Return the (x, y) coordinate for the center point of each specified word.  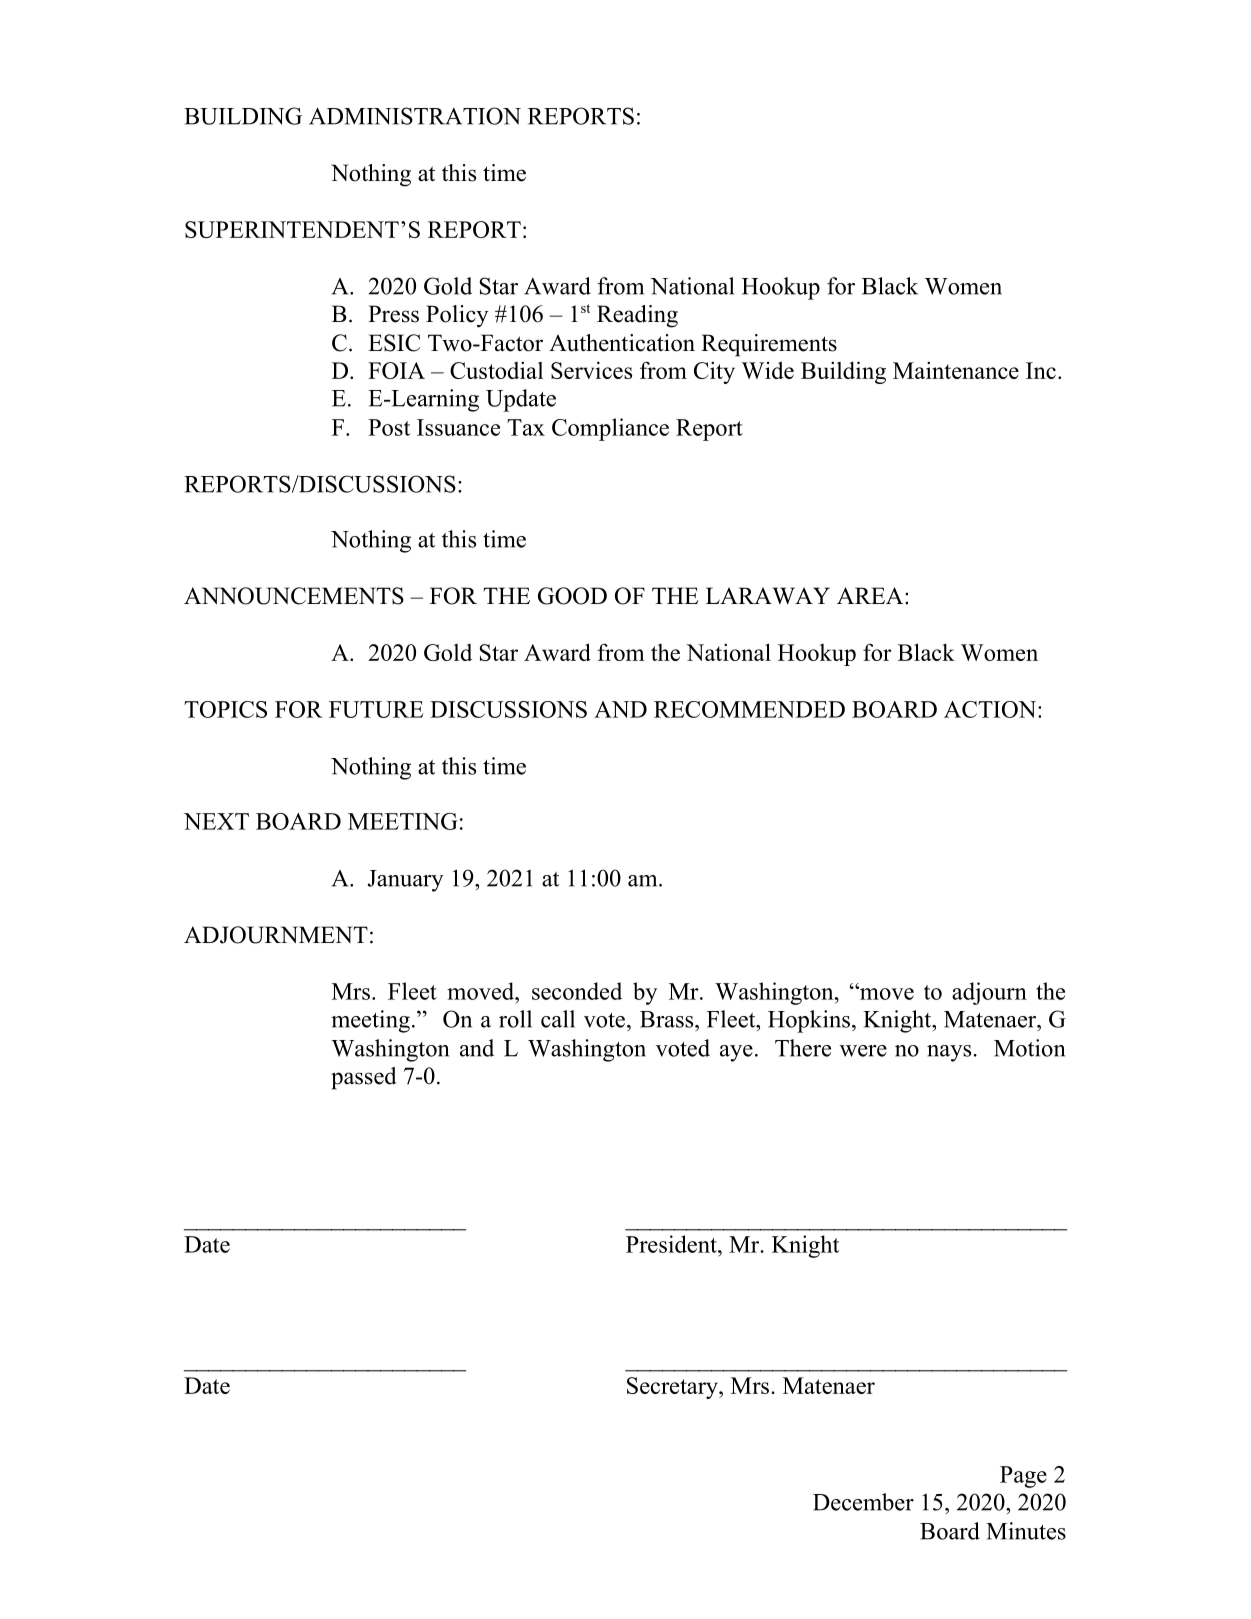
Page (1023, 1477)
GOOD (572, 596)
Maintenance (956, 370)
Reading (637, 316)
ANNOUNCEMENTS (294, 596)
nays (950, 1053)
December (863, 1502)
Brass (668, 1019)
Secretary (673, 1388)
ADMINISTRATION (415, 116)
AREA (870, 595)
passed (364, 1078)
